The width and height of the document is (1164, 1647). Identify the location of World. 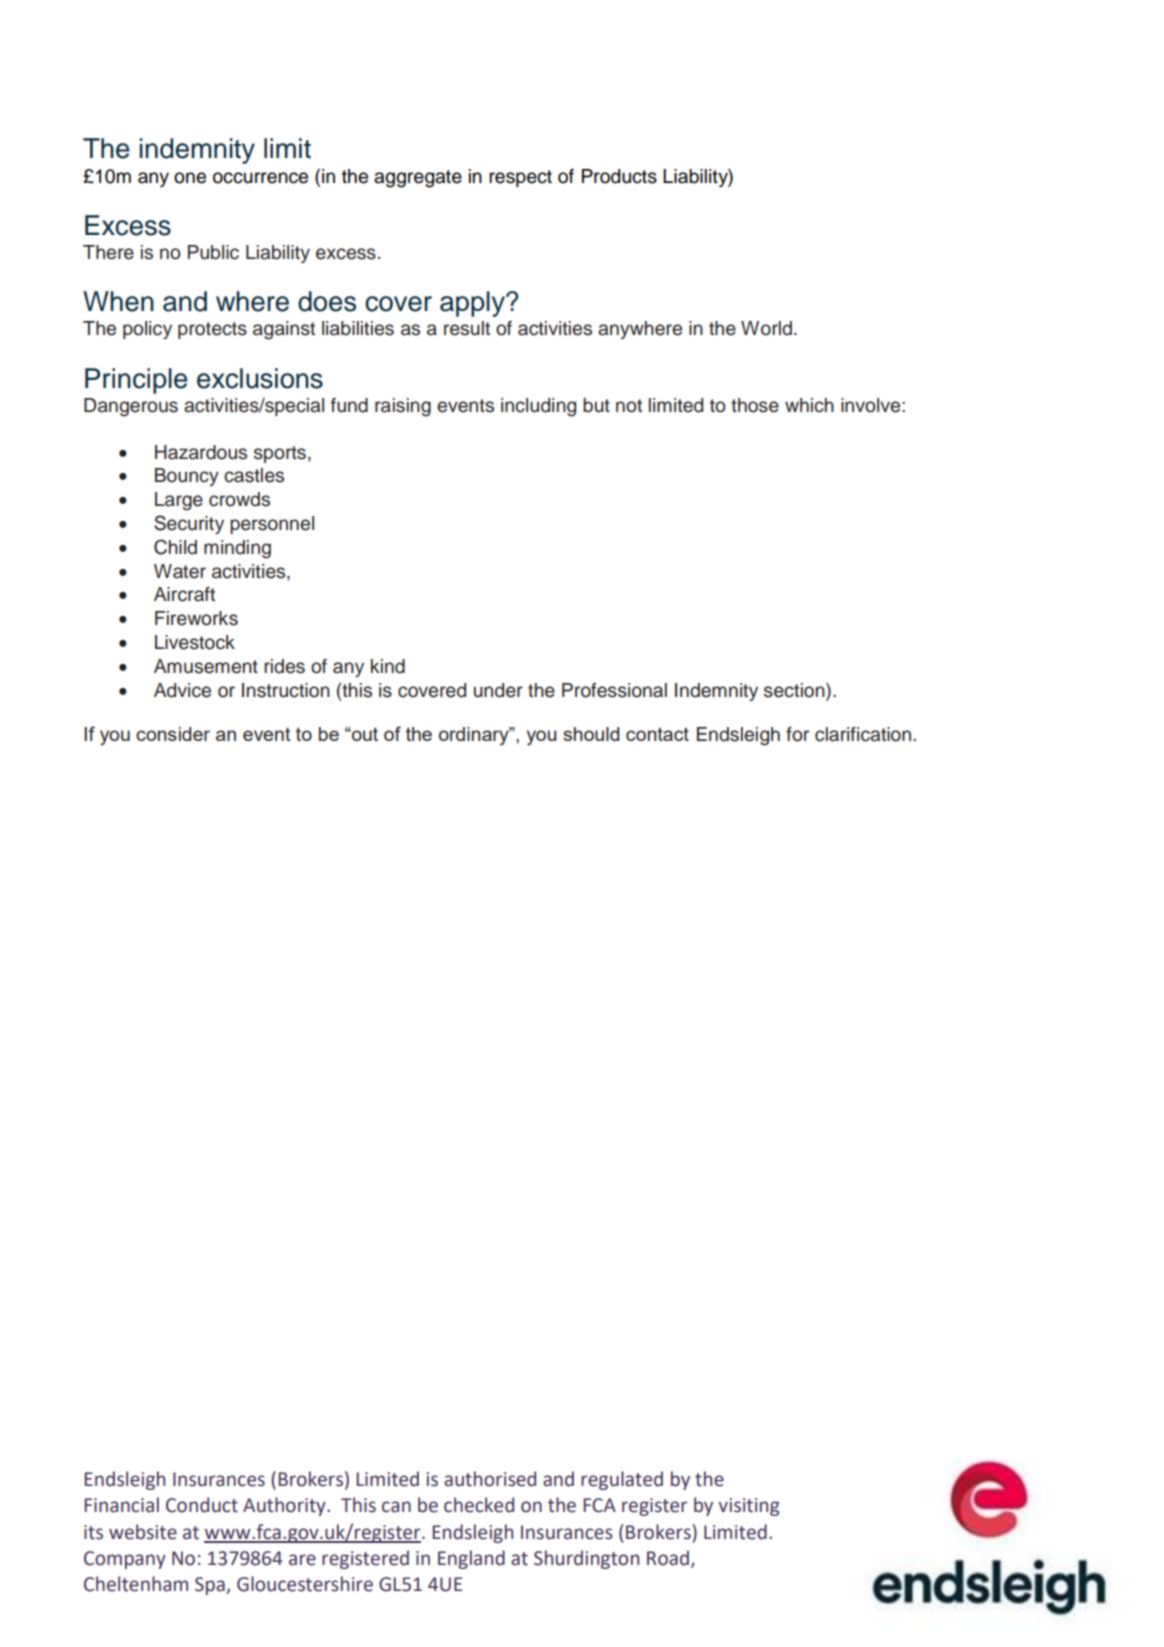
(766, 328).
